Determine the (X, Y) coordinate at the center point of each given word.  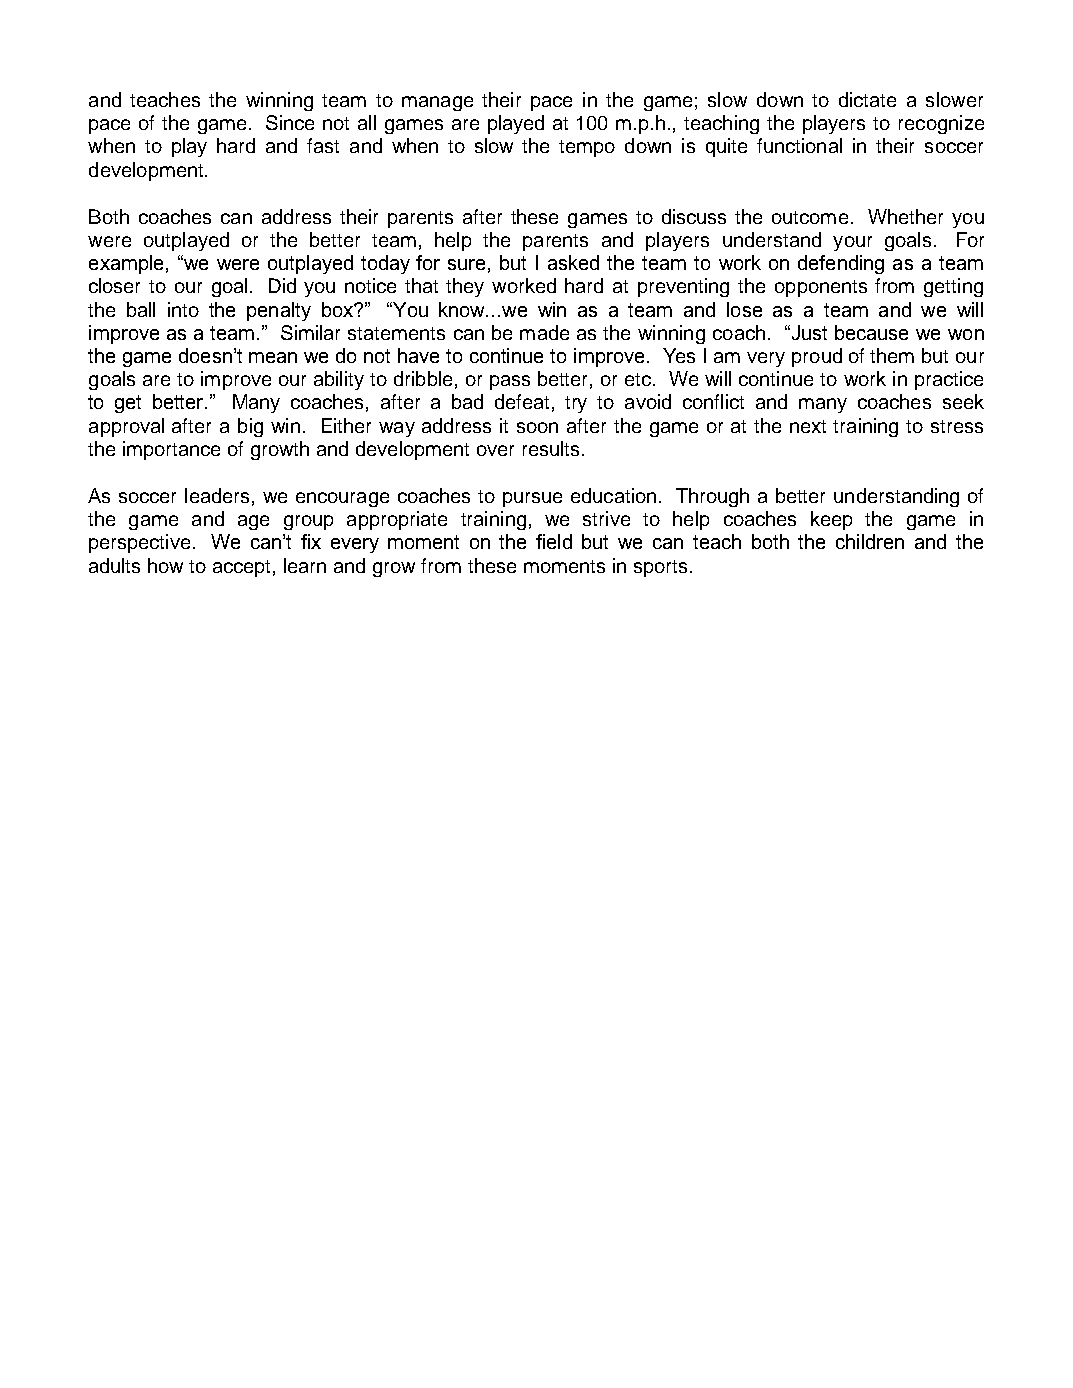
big (250, 427)
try (576, 404)
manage (437, 103)
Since (290, 122)
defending (841, 264)
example (126, 264)
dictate (867, 99)
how (165, 565)
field (554, 541)
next (808, 426)
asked (573, 262)
